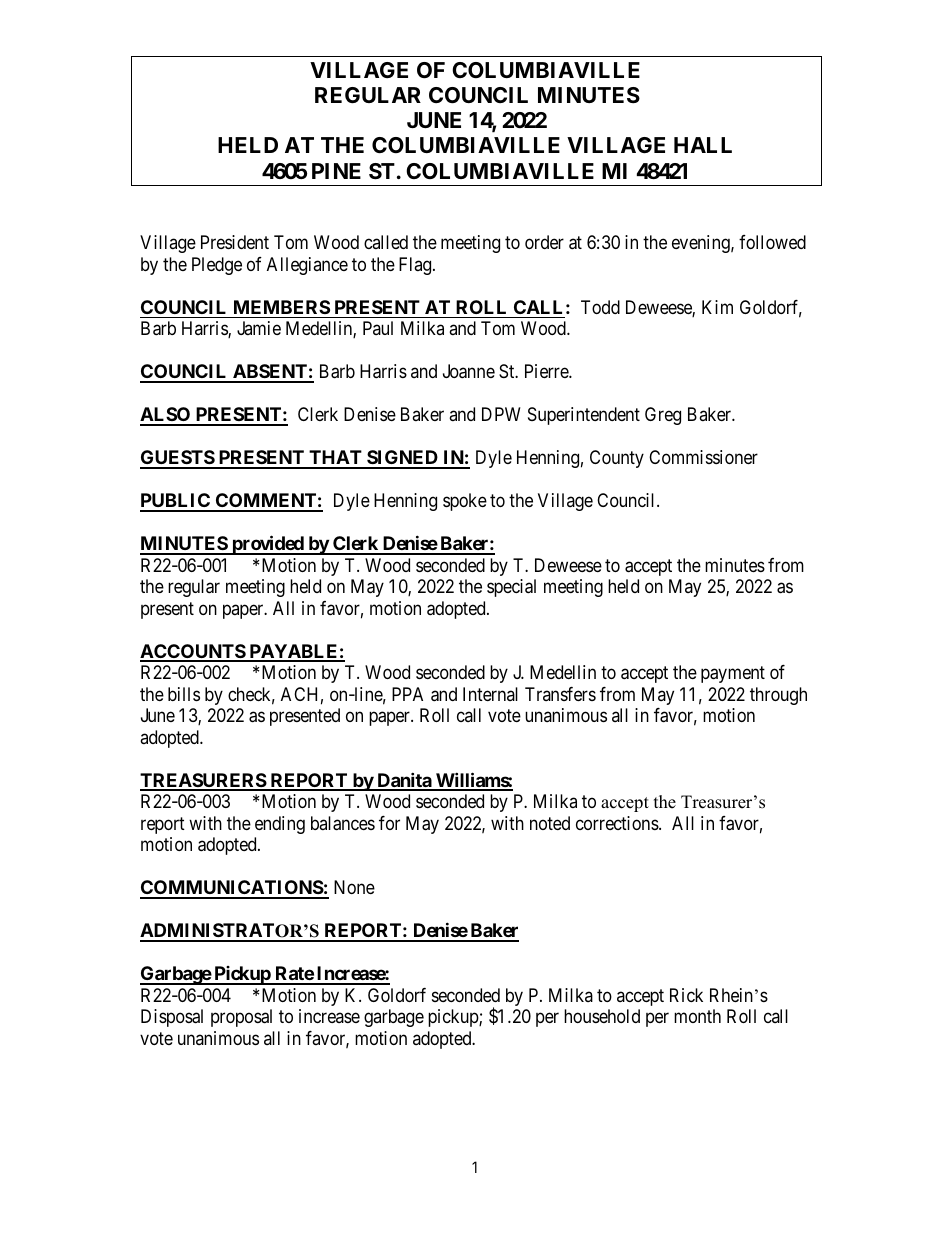 Image resolution: width=952 pixels, height=1233 pixels. I want to click on bills, so click(184, 694).
